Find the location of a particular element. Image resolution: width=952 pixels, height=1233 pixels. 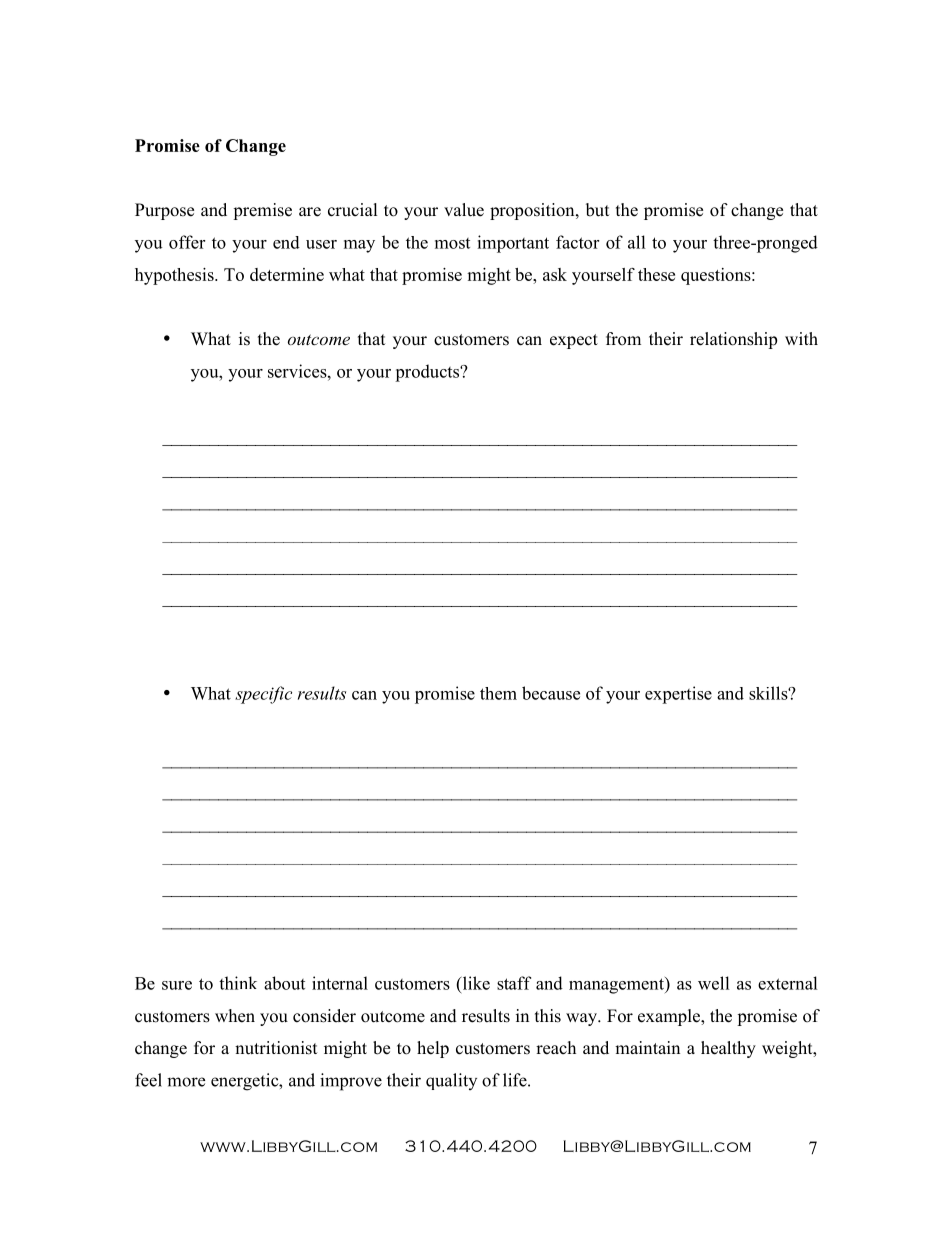

hypothesis is located at coordinates (175, 276).
